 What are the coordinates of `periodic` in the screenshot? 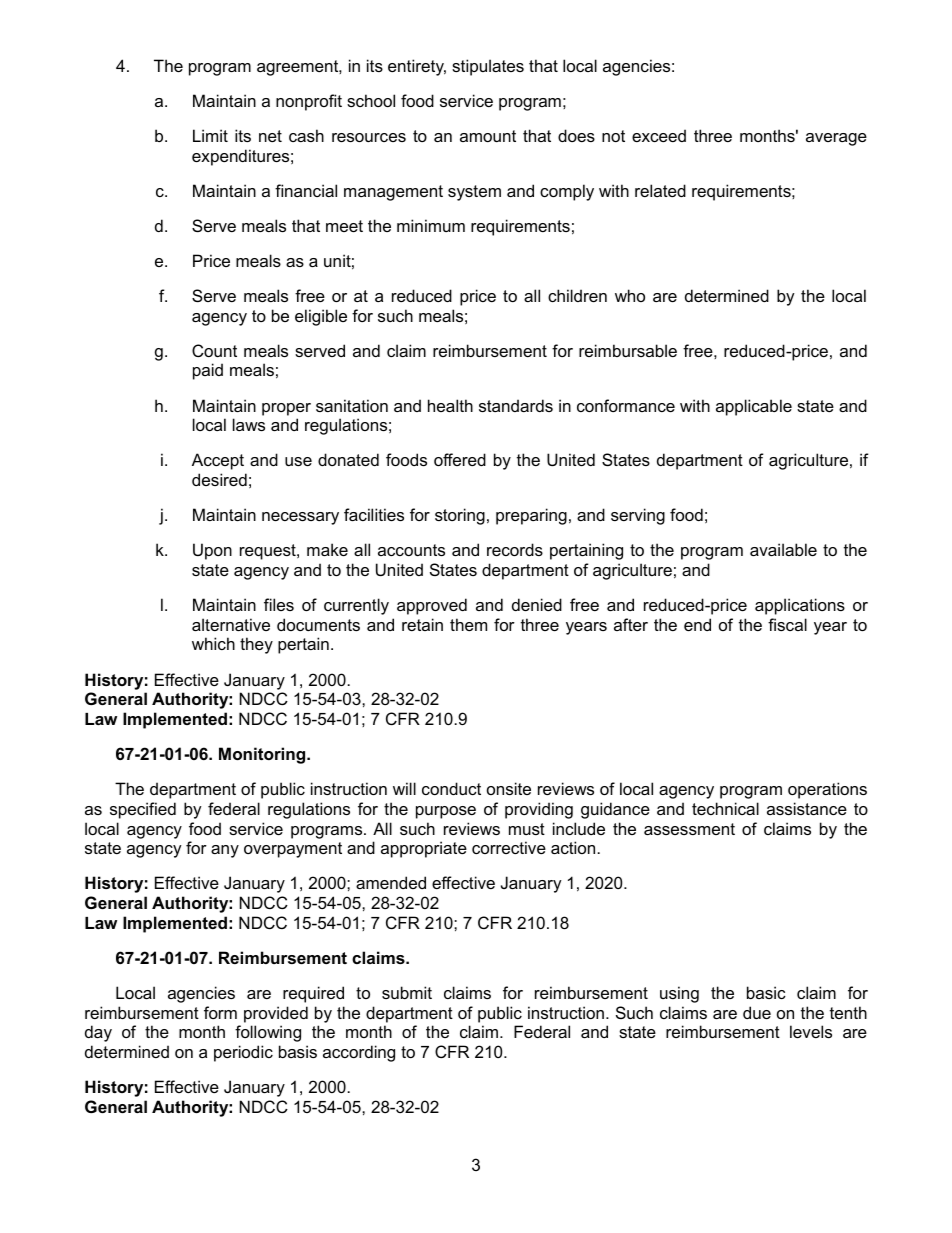 It's located at (243, 1053).
